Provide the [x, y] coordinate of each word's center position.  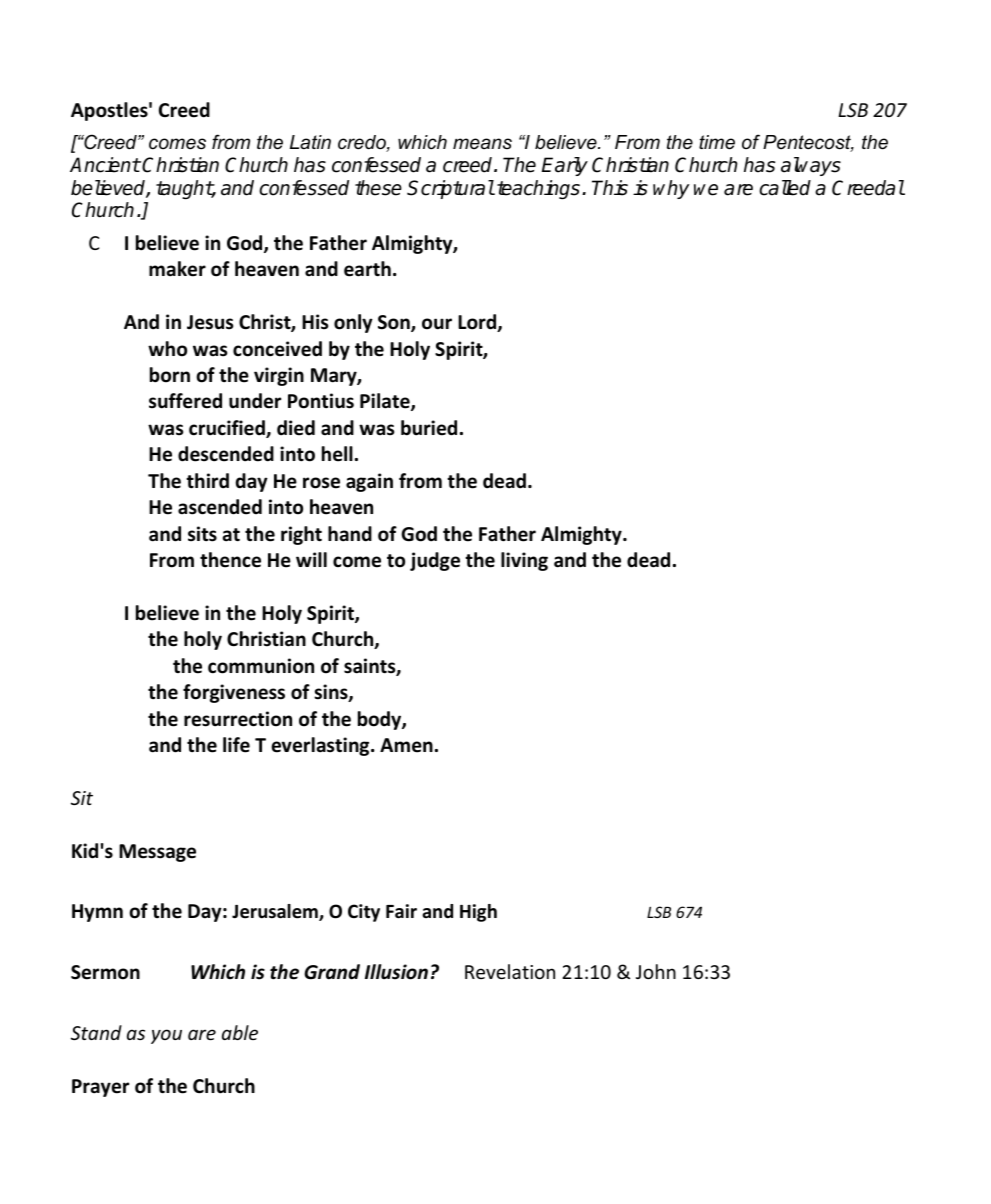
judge [435, 561]
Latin [310, 142]
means [482, 144]
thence [230, 560]
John [656, 971]
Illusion [396, 972]
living [524, 561]
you [166, 1036]
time [717, 142]
